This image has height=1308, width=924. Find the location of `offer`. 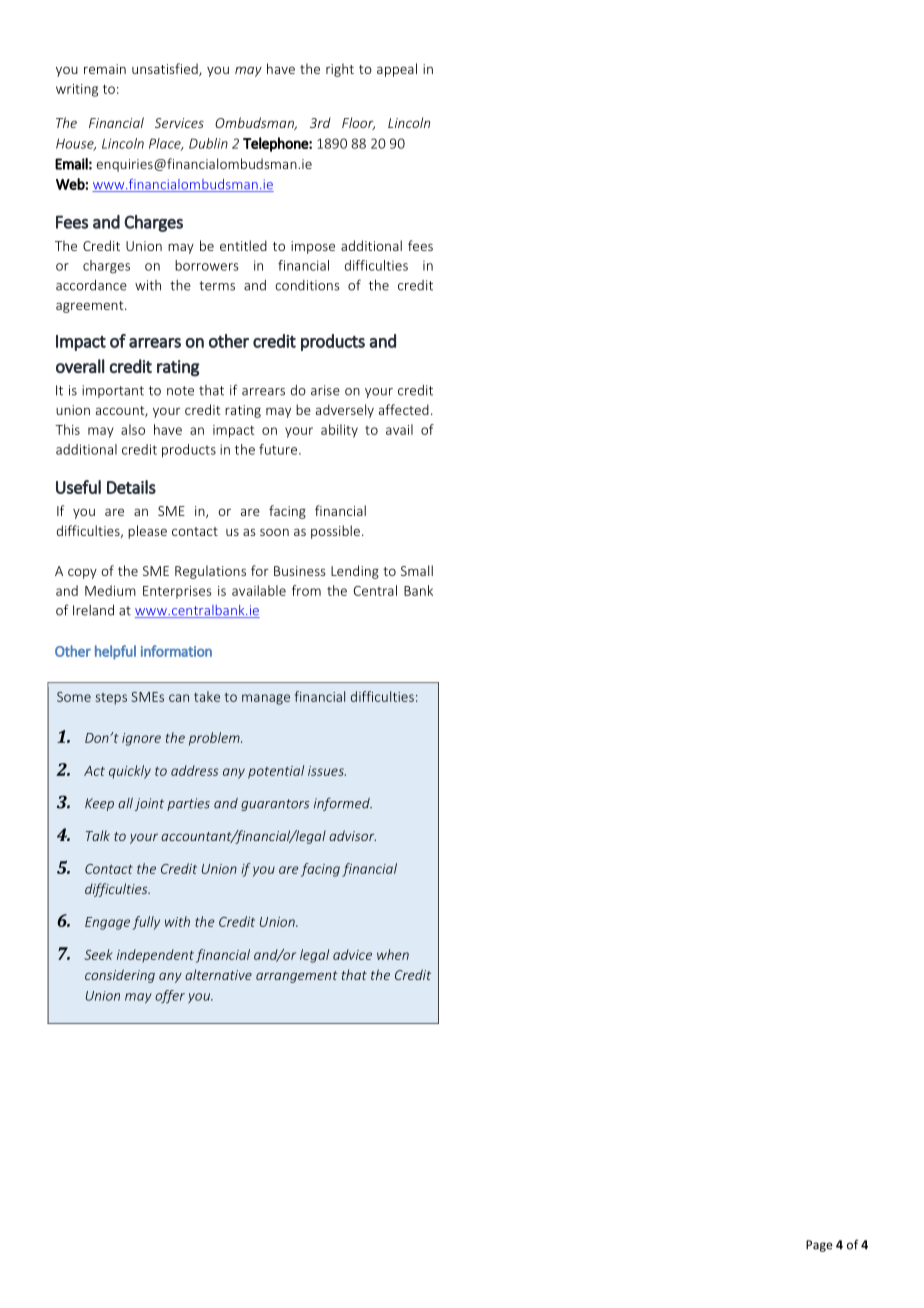

offer is located at coordinates (170, 997).
